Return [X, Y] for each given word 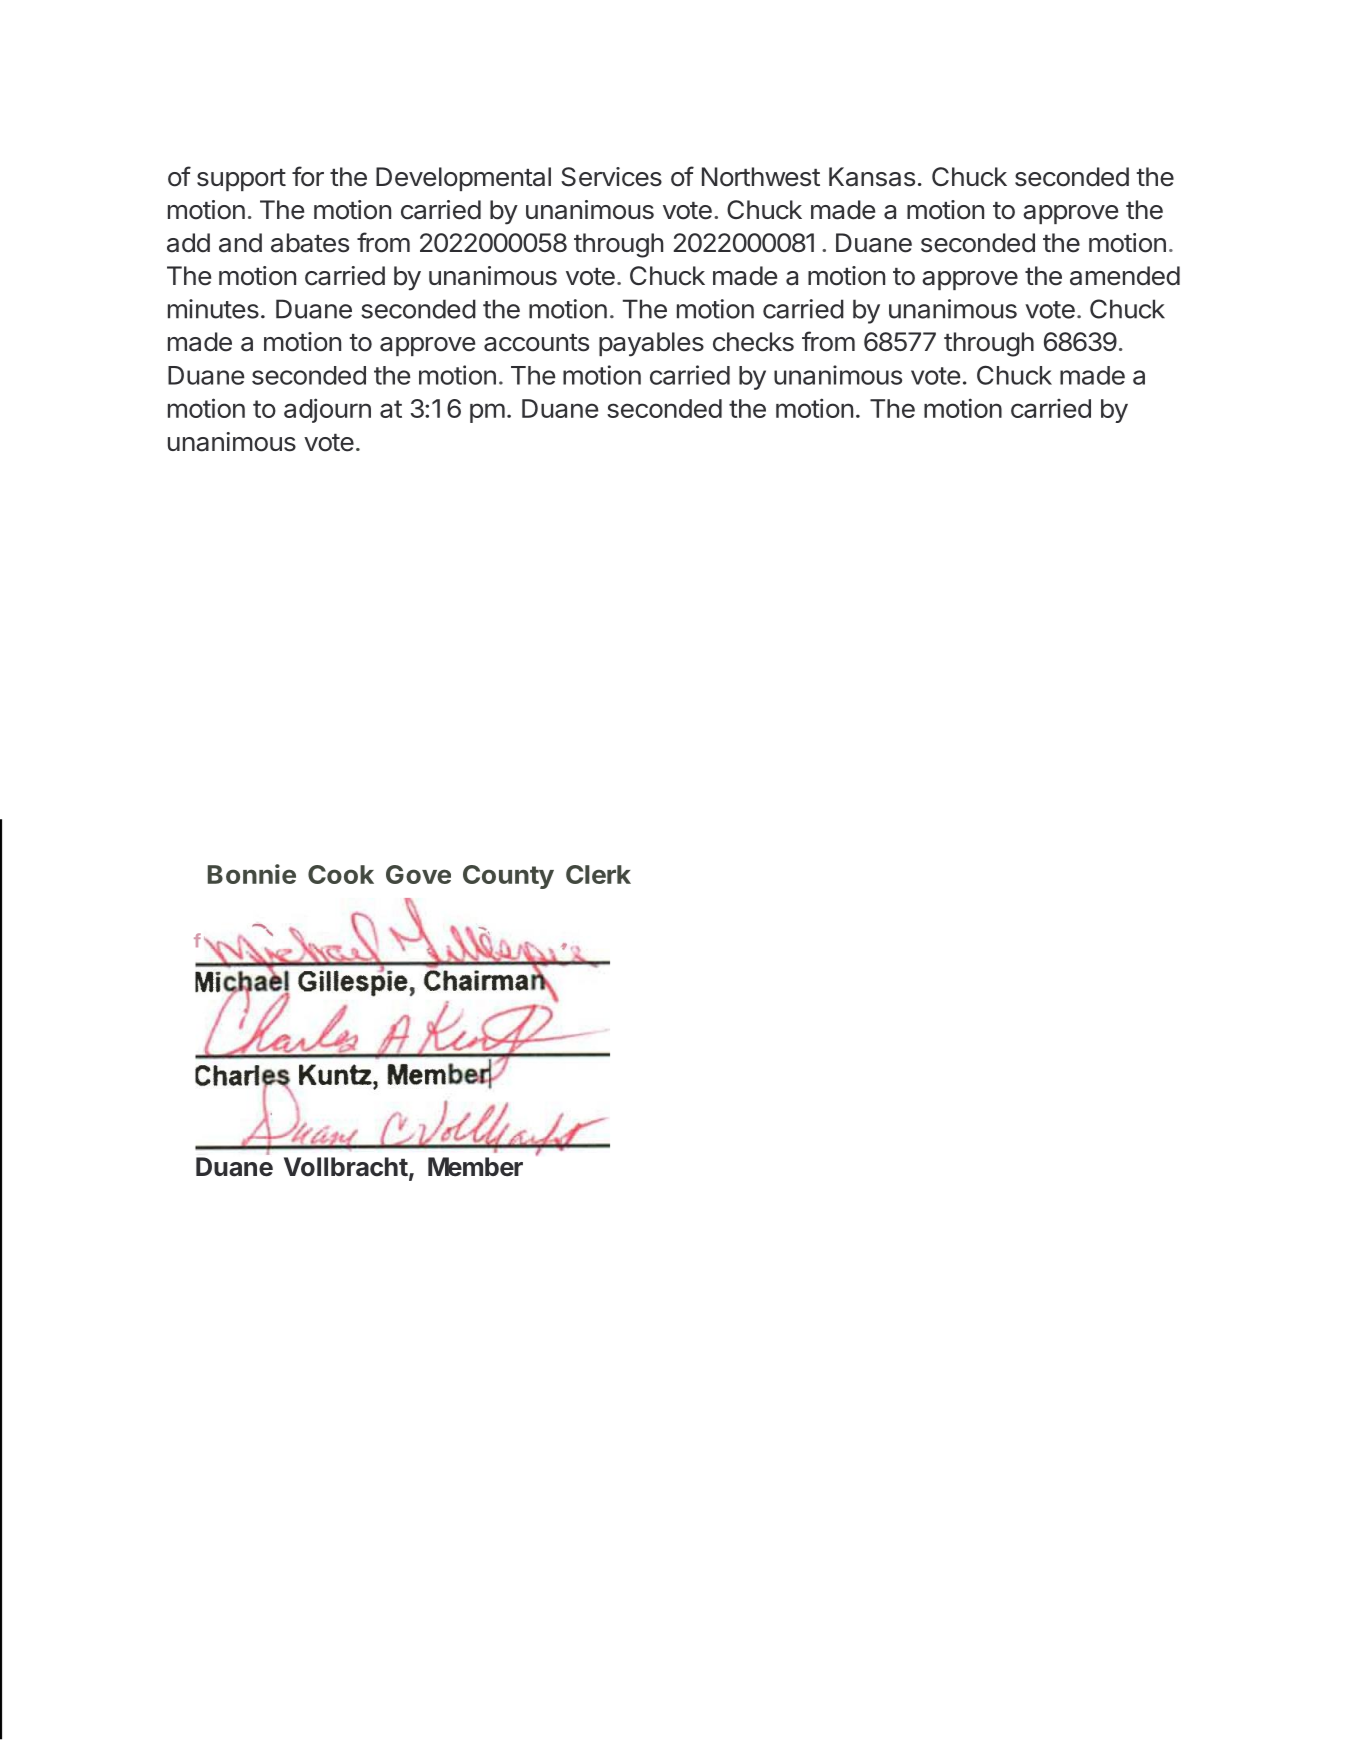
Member [475, 1167]
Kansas [872, 177]
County [508, 877]
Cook [341, 874]
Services [611, 177]
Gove [418, 874]
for [308, 176]
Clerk [598, 874]
